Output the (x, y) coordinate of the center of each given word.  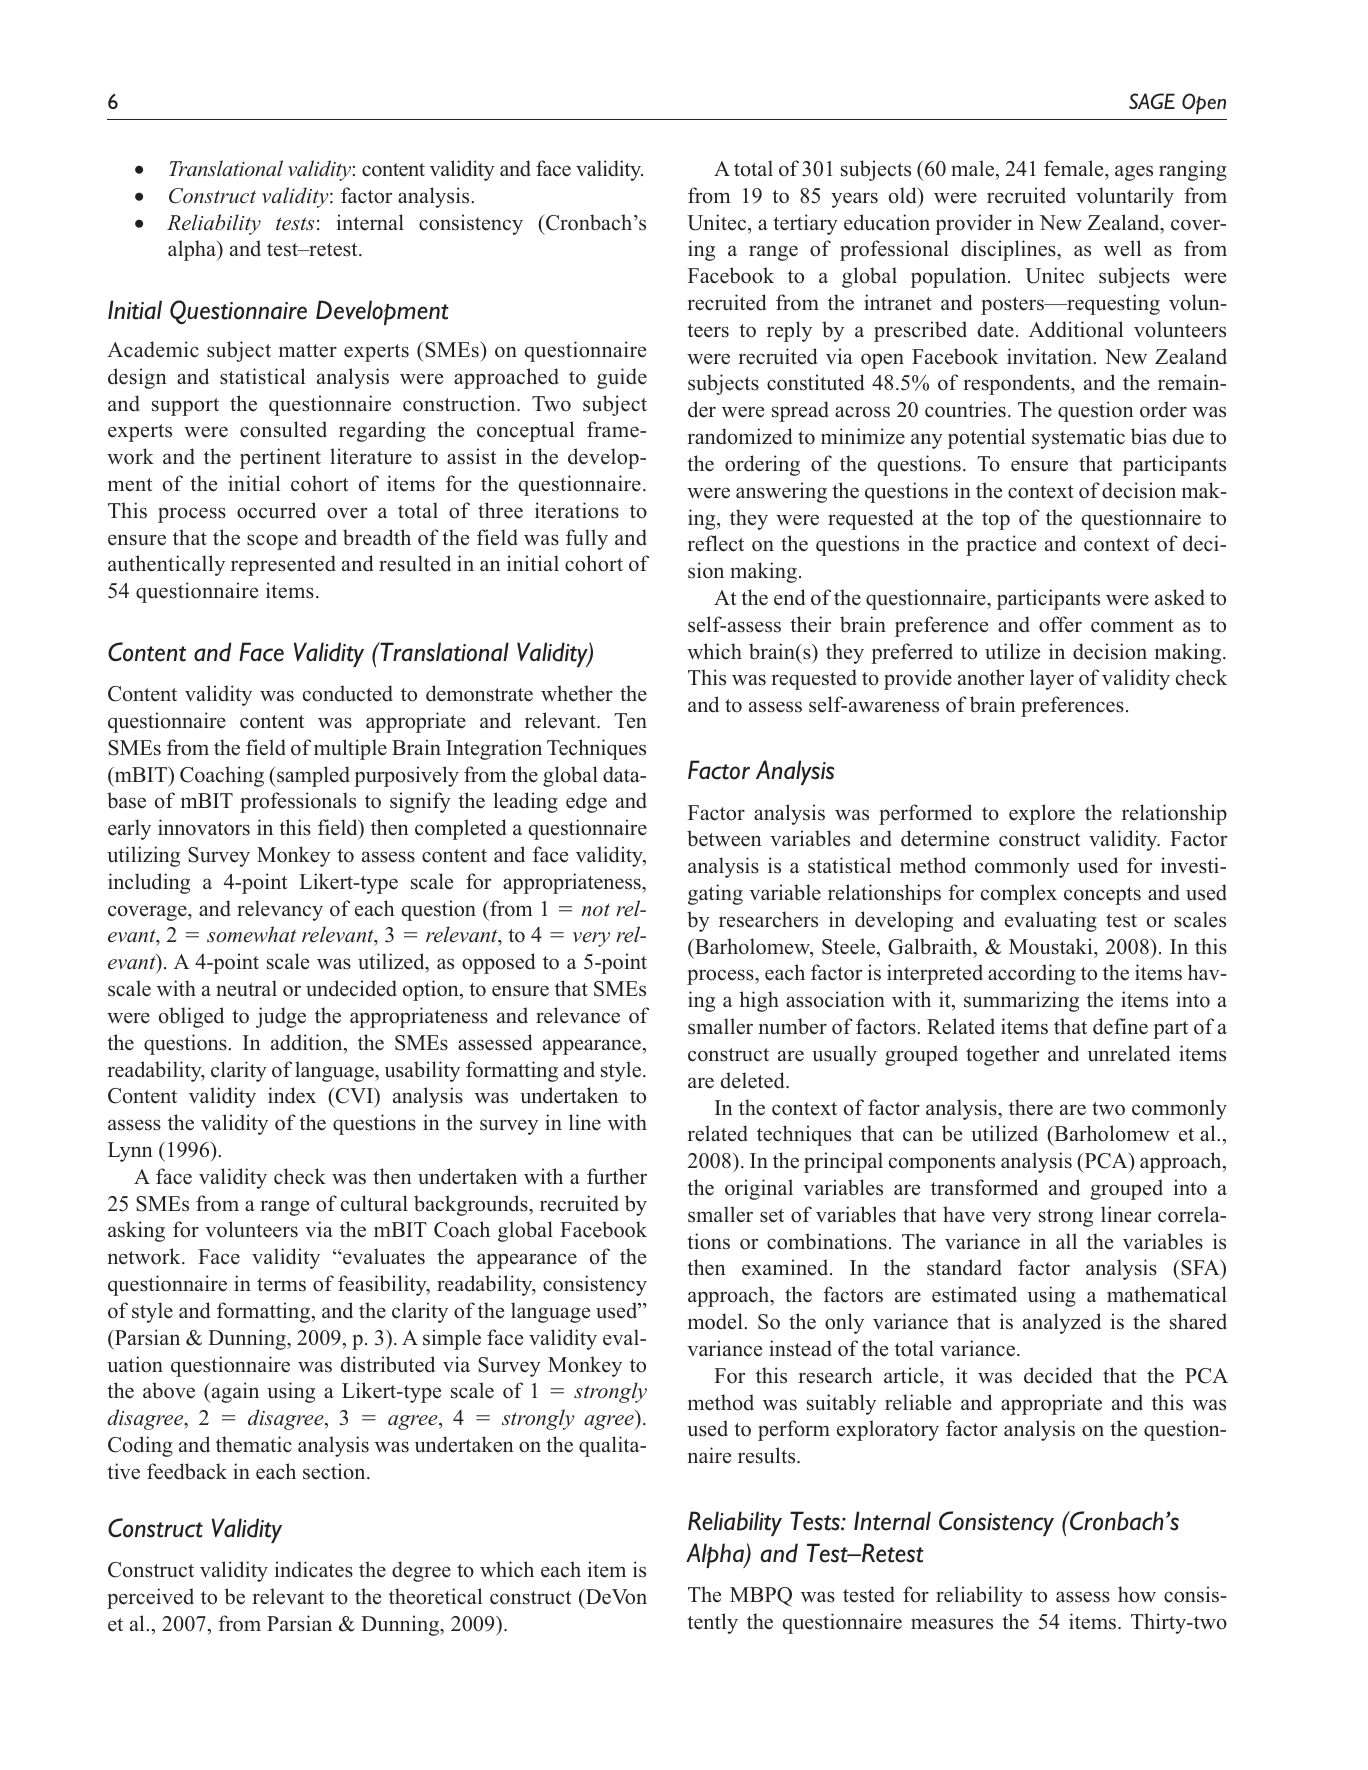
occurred (276, 510)
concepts (1102, 896)
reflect (715, 543)
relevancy (280, 910)
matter (308, 351)
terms (281, 1285)
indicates (314, 1569)
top (996, 521)
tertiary (805, 224)
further (617, 1176)
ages (1134, 173)
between (724, 838)
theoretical (435, 1596)
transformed (984, 1187)
